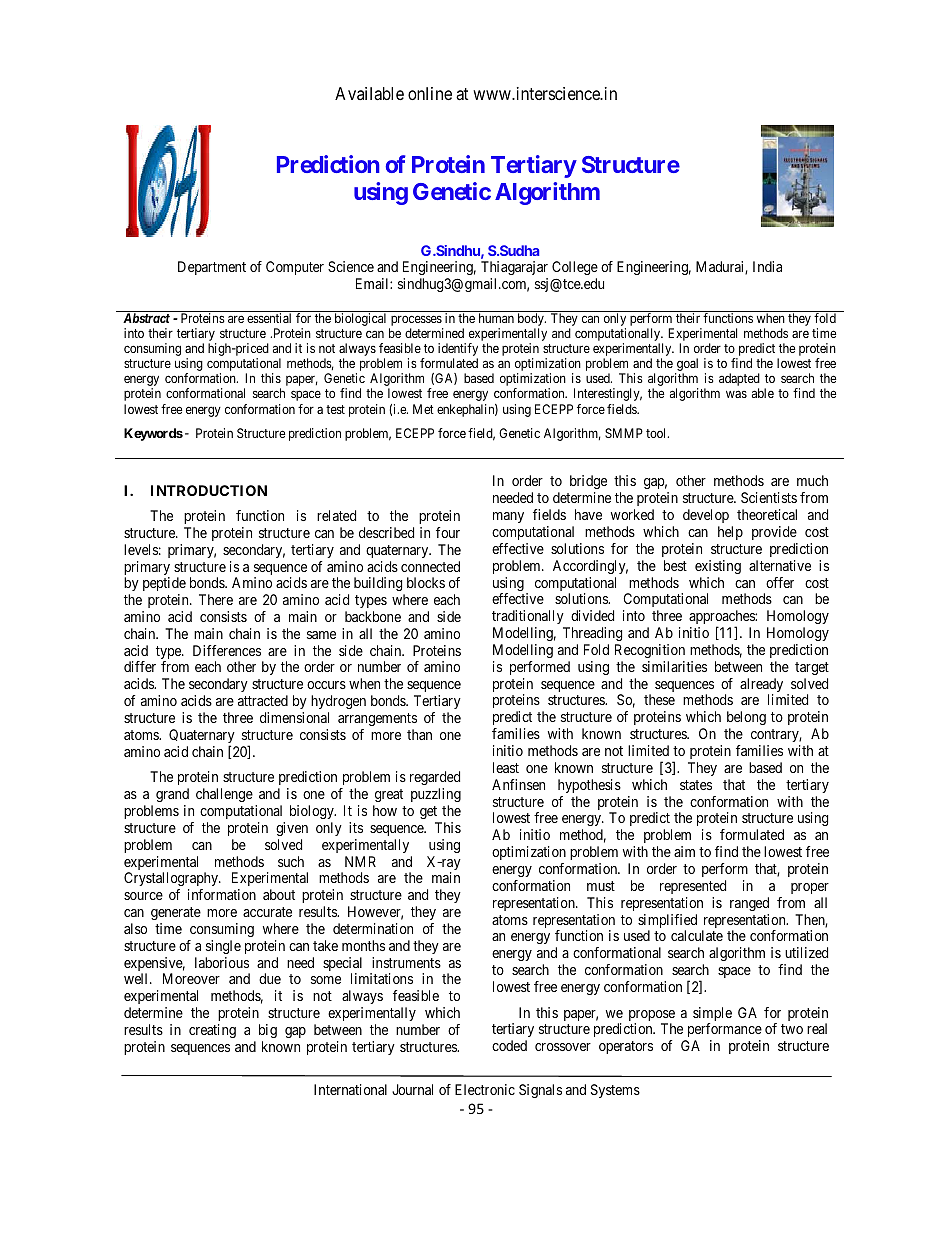 The image size is (952, 1233). What do you see at coordinates (216, 599) in the image?
I see `There` at bounding box center [216, 599].
